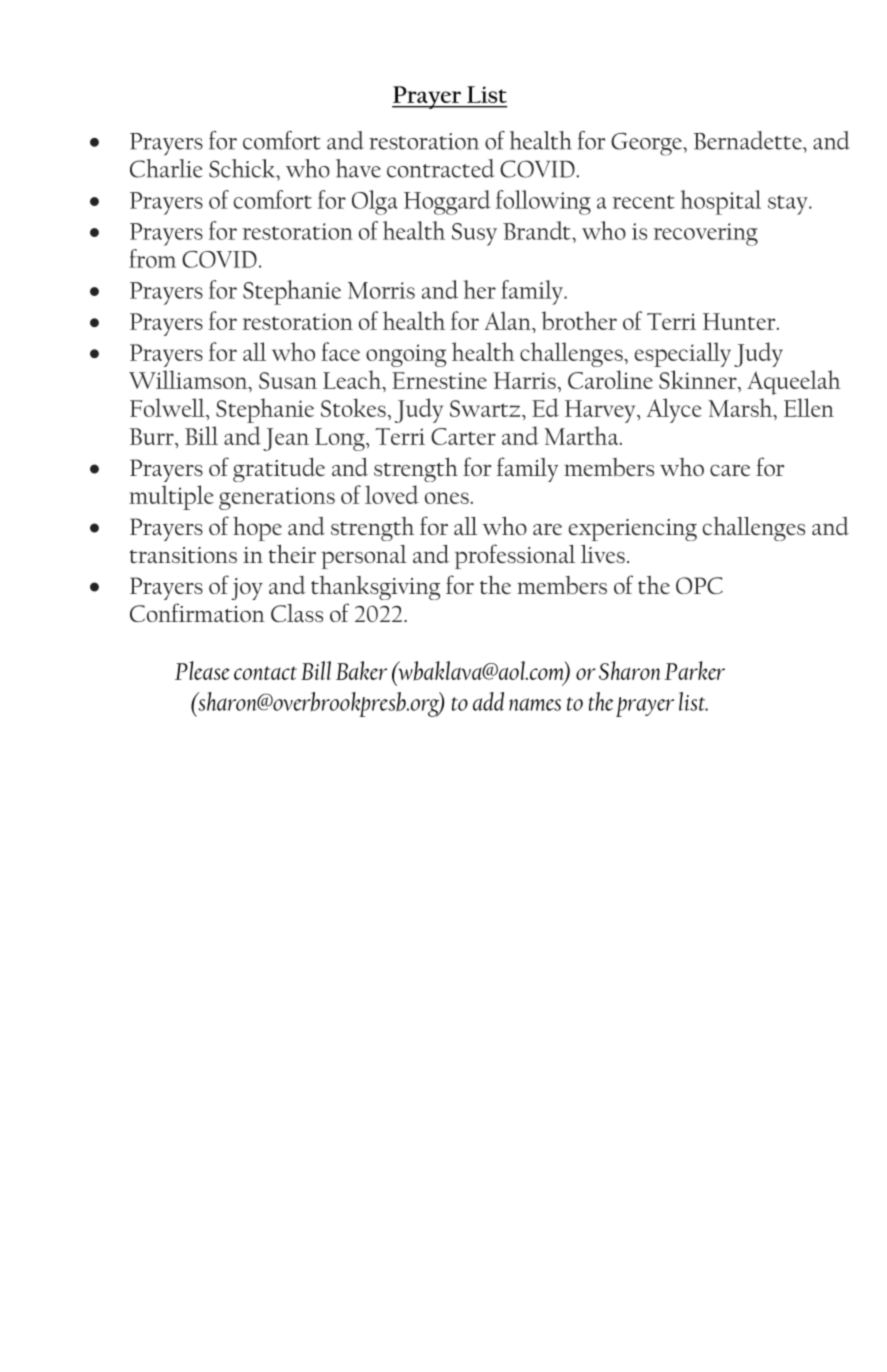 This document has width=887, height=1372. I want to click on Jean, so click(286, 439).
